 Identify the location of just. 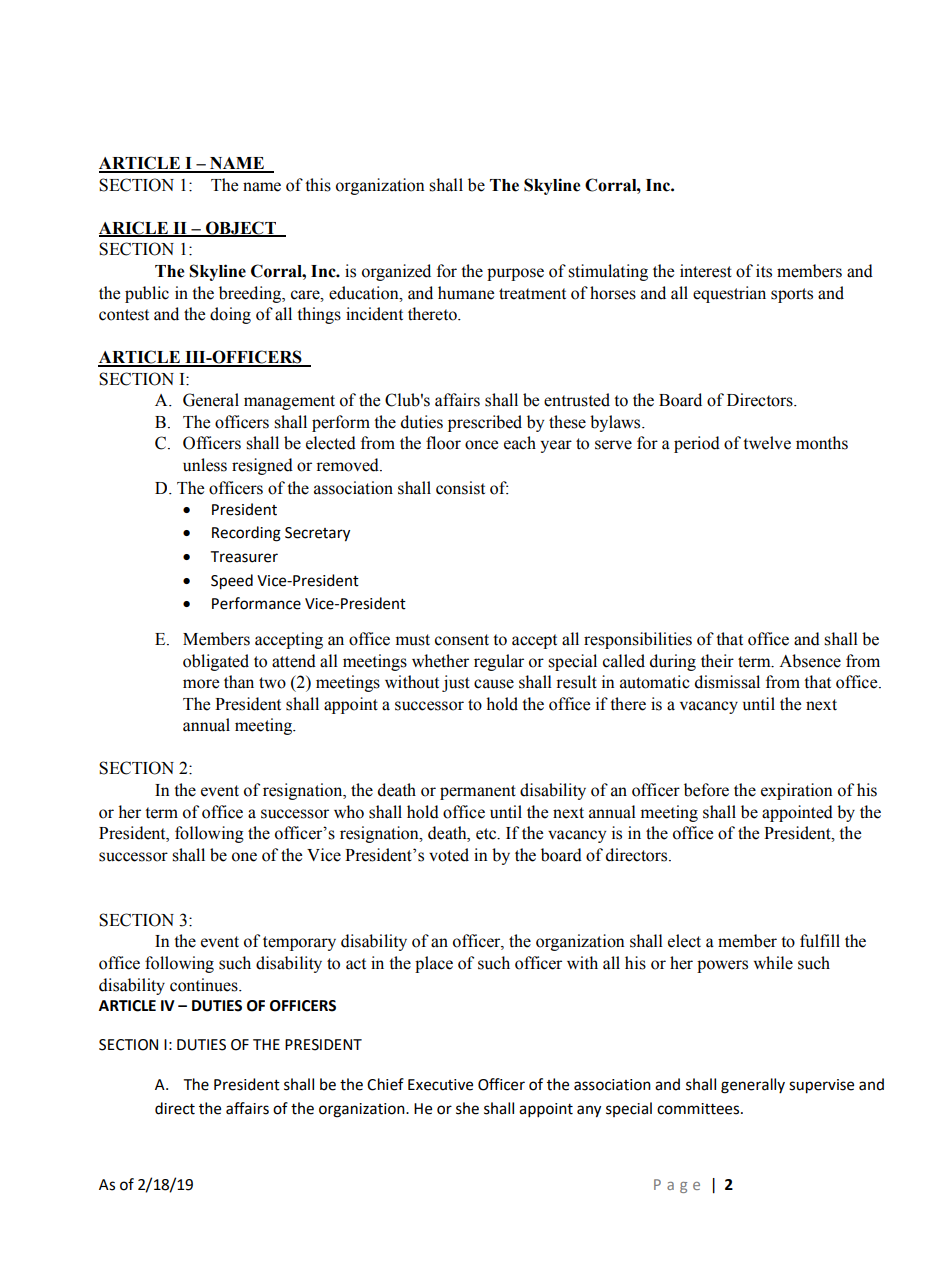
(456, 683).
